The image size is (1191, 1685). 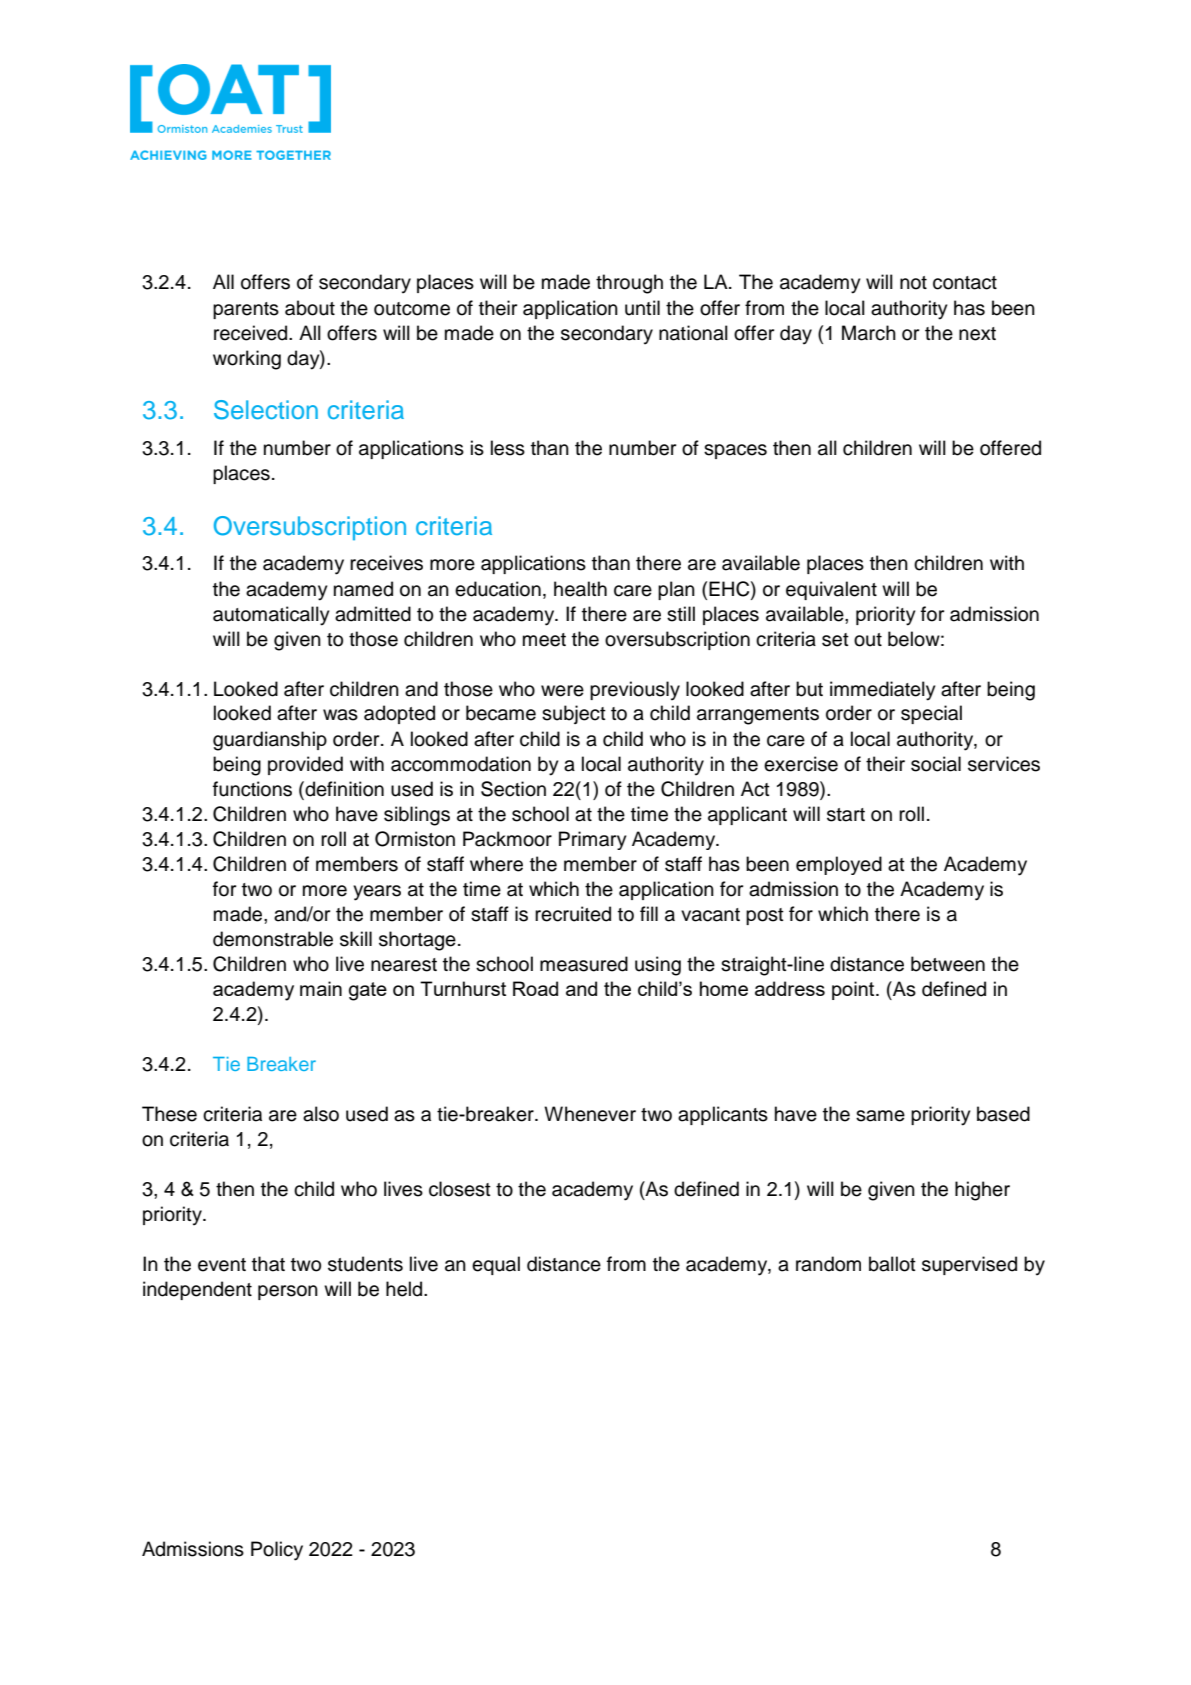 I want to click on Whenever, so click(x=590, y=1114).
